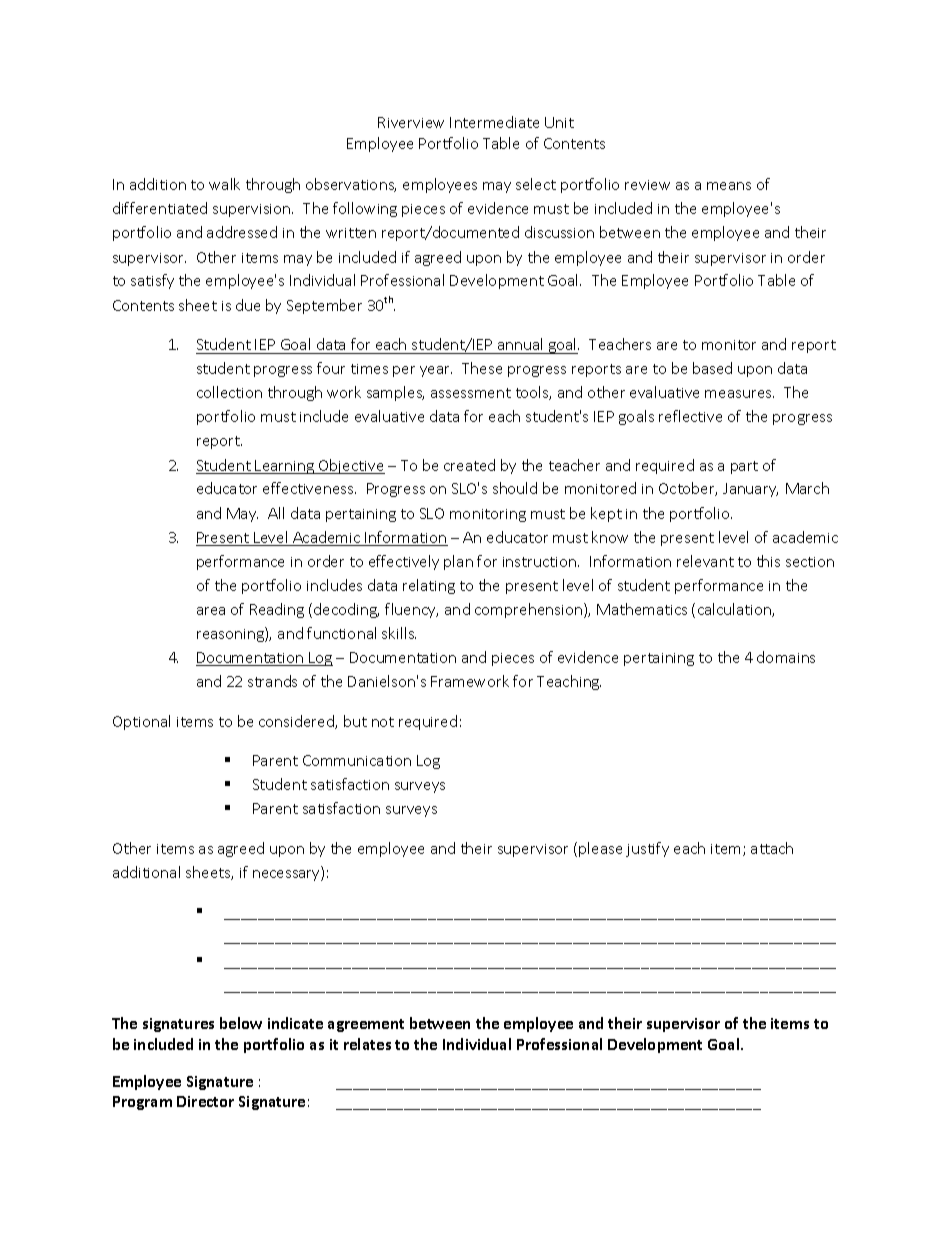 This page has width=952, height=1233. Describe the element at coordinates (482, 368) in the page. I see `These` at that location.
